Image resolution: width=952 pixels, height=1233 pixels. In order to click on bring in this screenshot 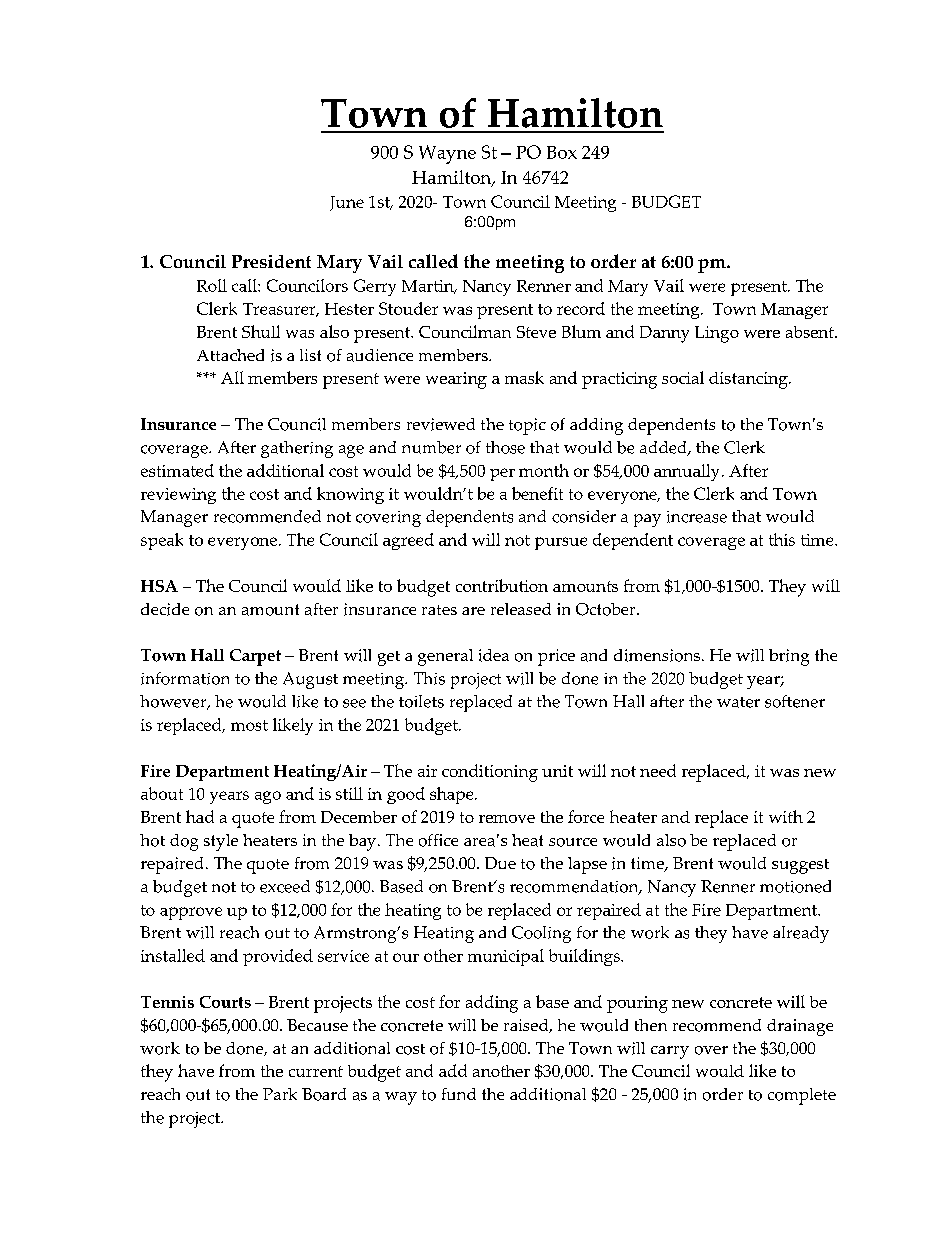, I will do `click(789, 657)`.
